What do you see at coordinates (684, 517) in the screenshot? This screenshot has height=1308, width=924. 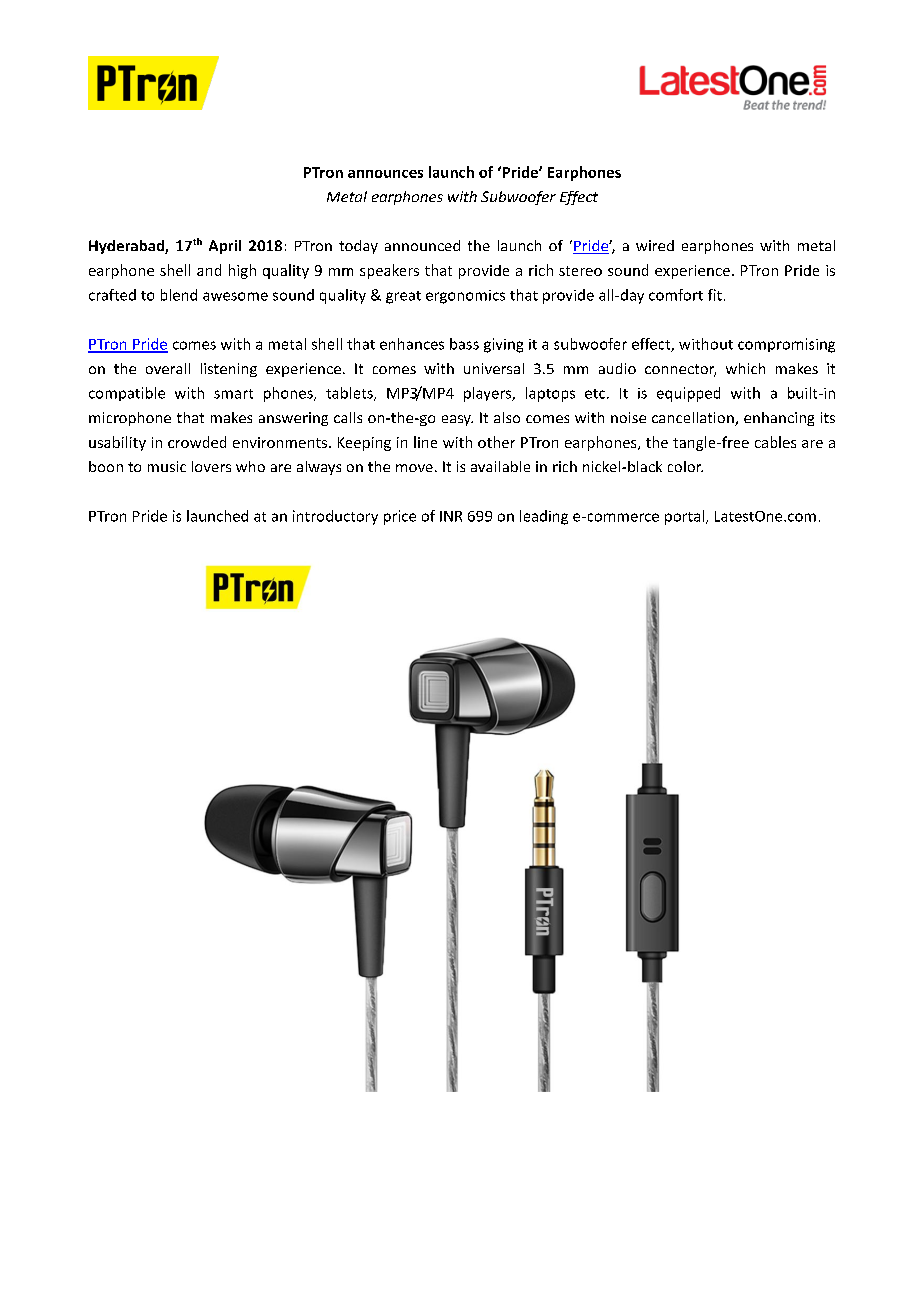 I see `portal` at bounding box center [684, 517].
